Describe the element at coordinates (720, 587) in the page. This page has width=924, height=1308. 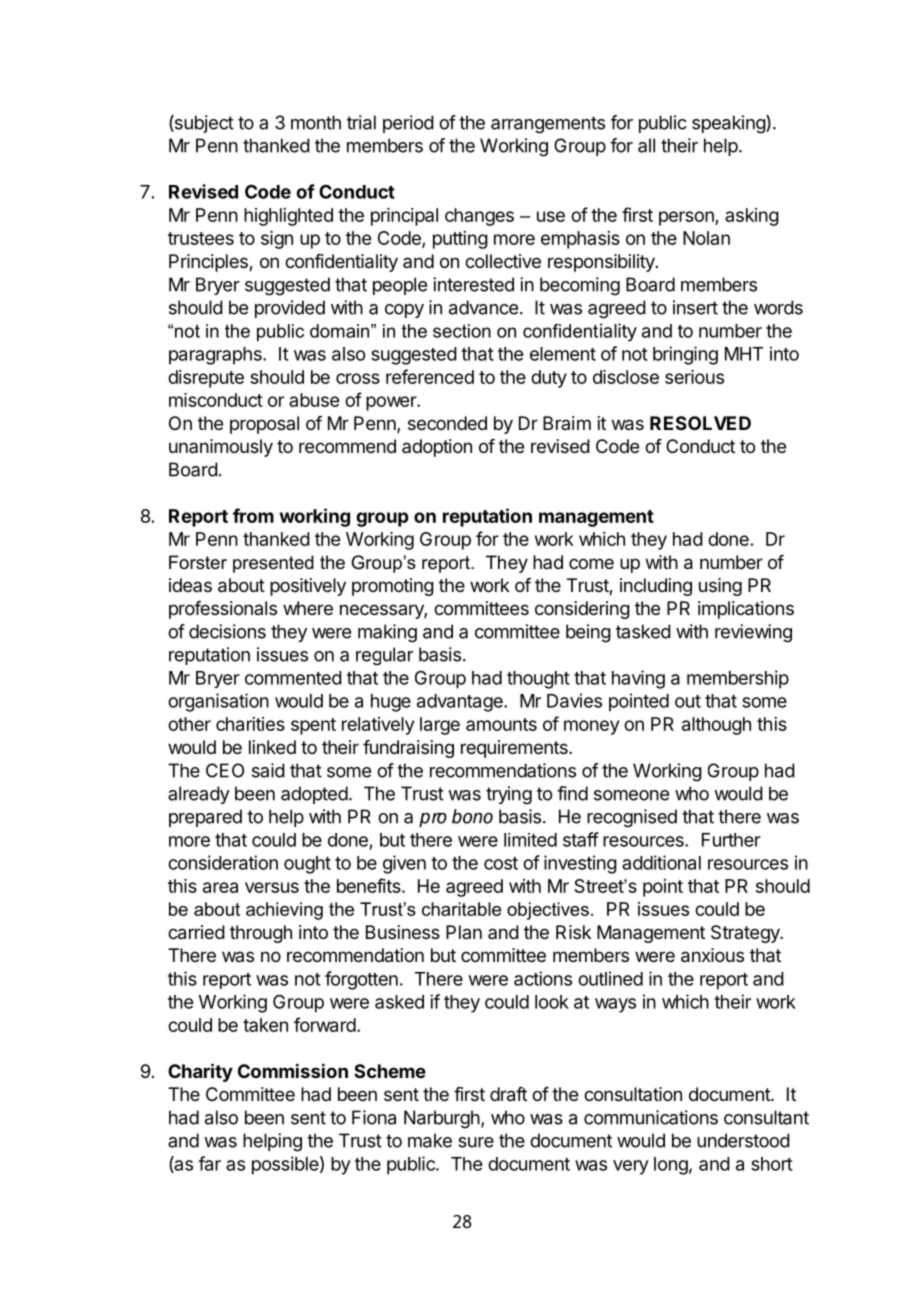
I see `using` at that location.
